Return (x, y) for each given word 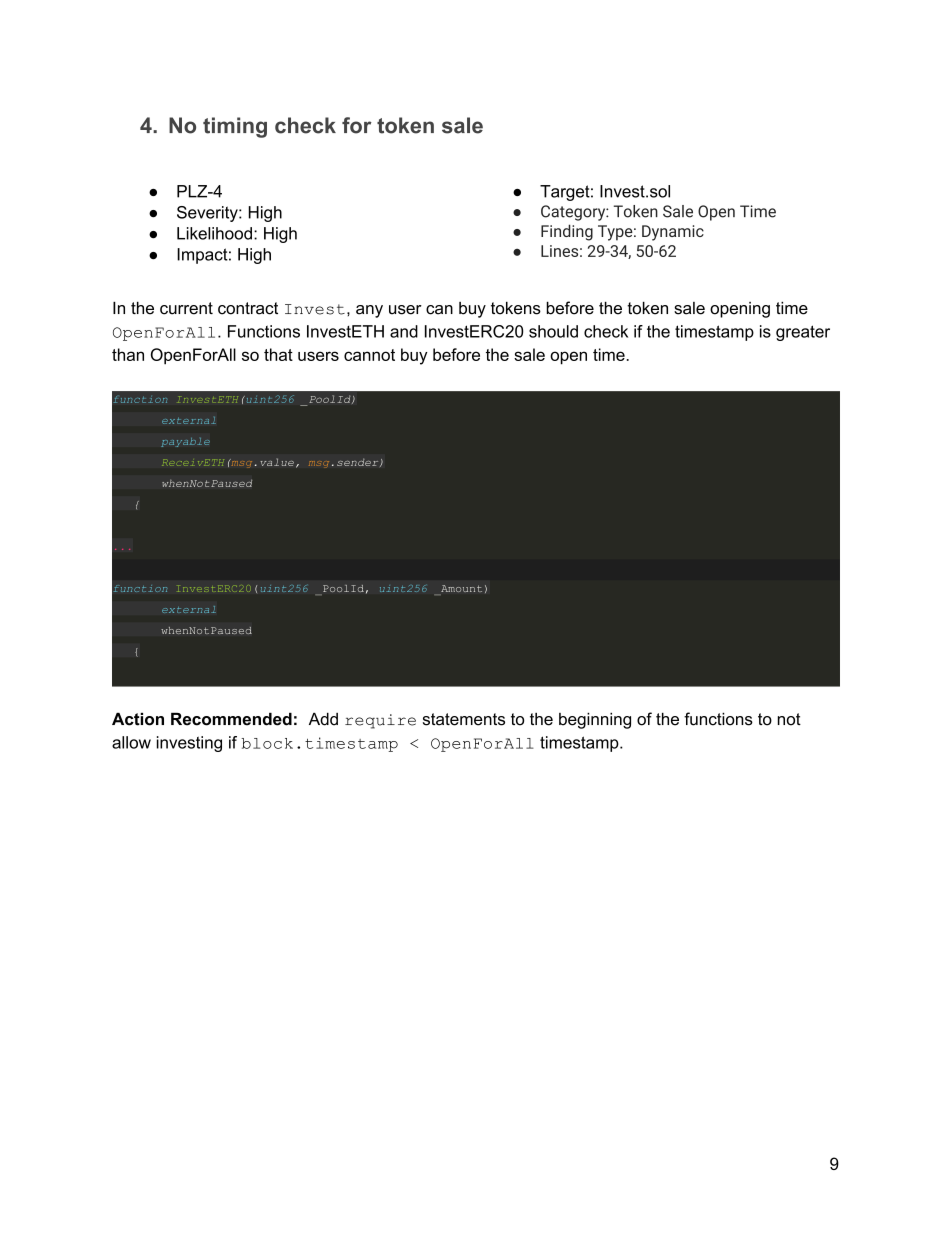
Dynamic (673, 233)
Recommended (231, 719)
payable (185, 442)
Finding (567, 232)
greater (803, 333)
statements (464, 719)
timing (235, 127)
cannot (369, 355)
